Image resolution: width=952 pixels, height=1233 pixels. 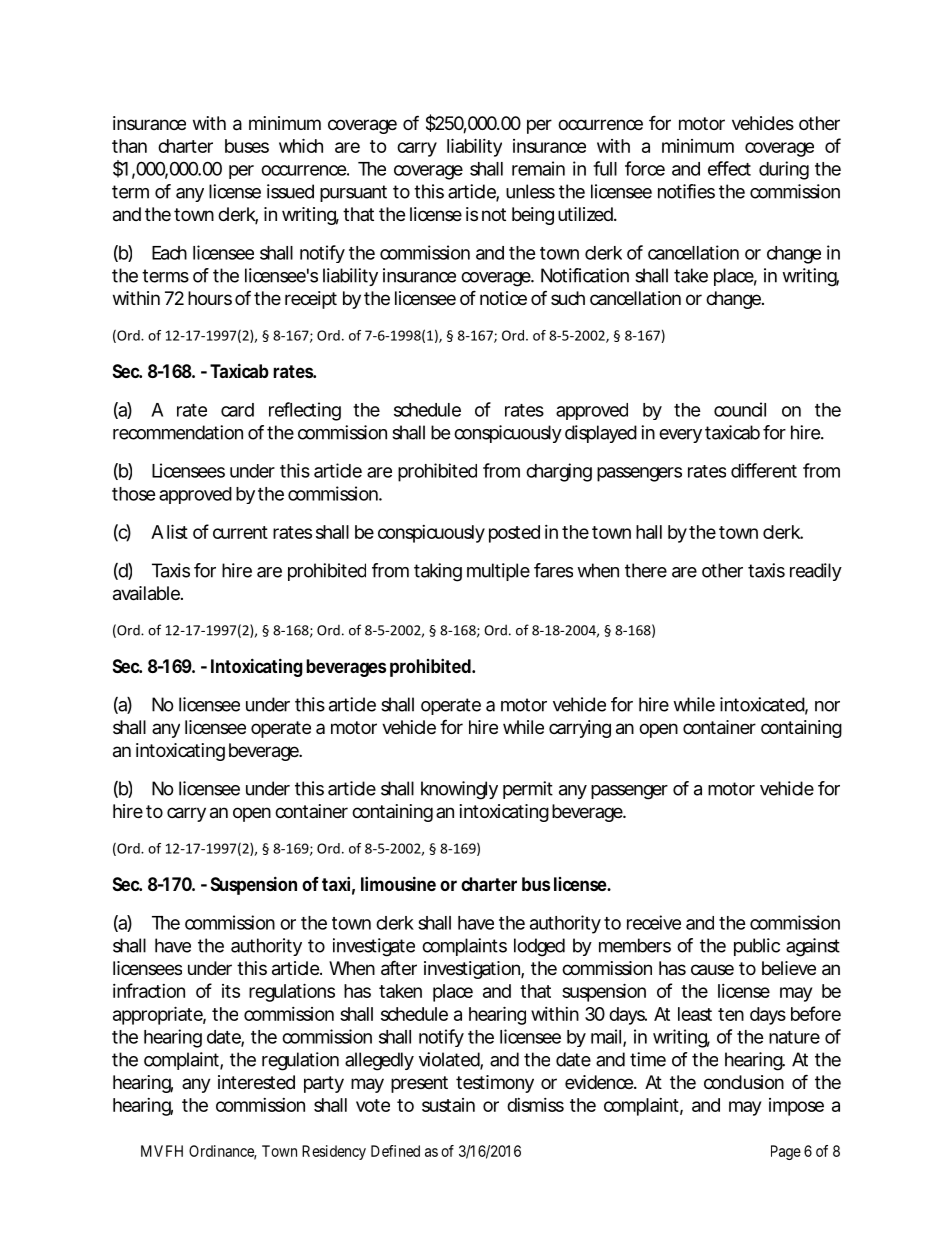 What do you see at coordinates (605, 168) in the page?
I see `full` at bounding box center [605, 168].
